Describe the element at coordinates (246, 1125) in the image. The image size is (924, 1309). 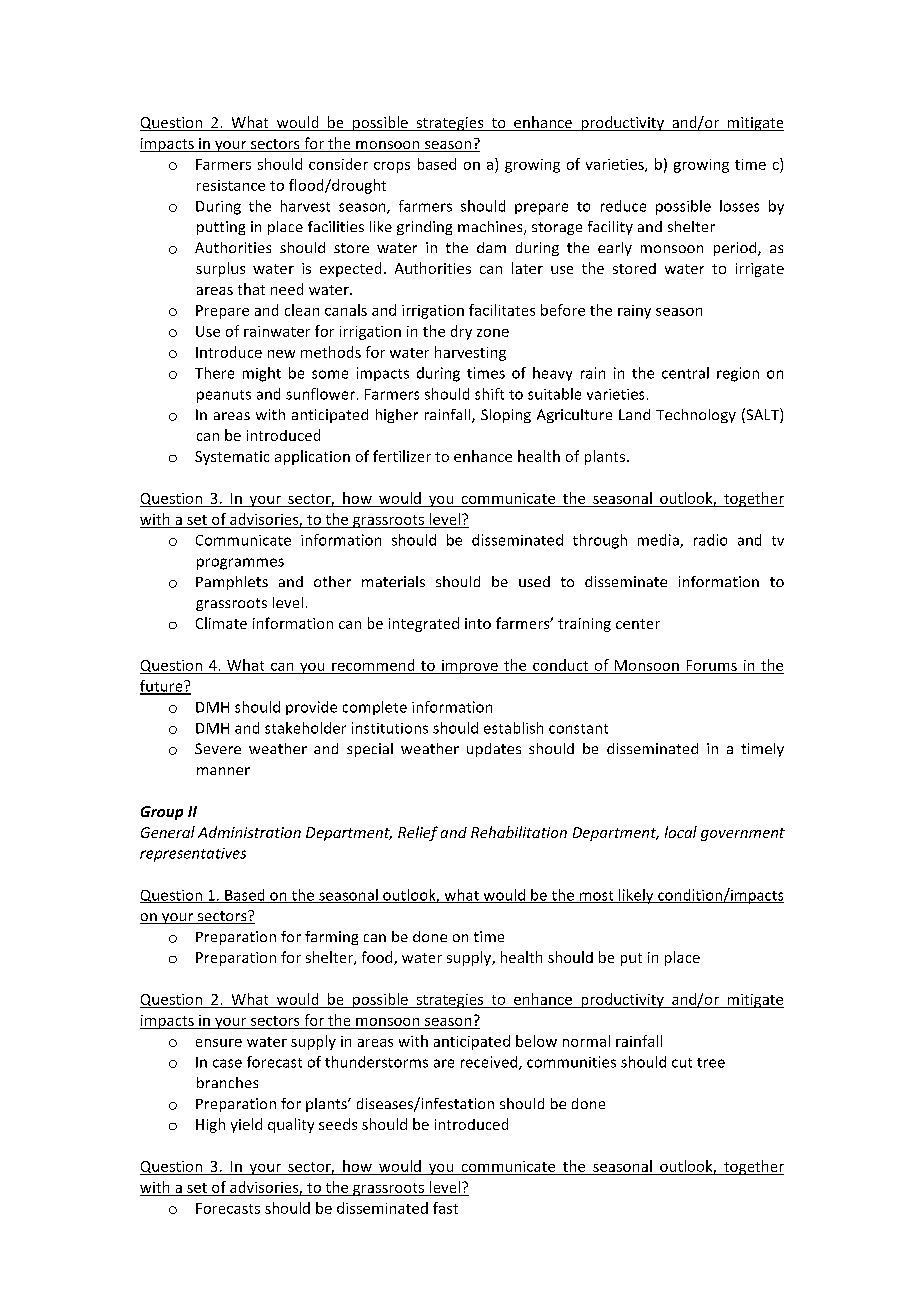
I see `yield` at that location.
